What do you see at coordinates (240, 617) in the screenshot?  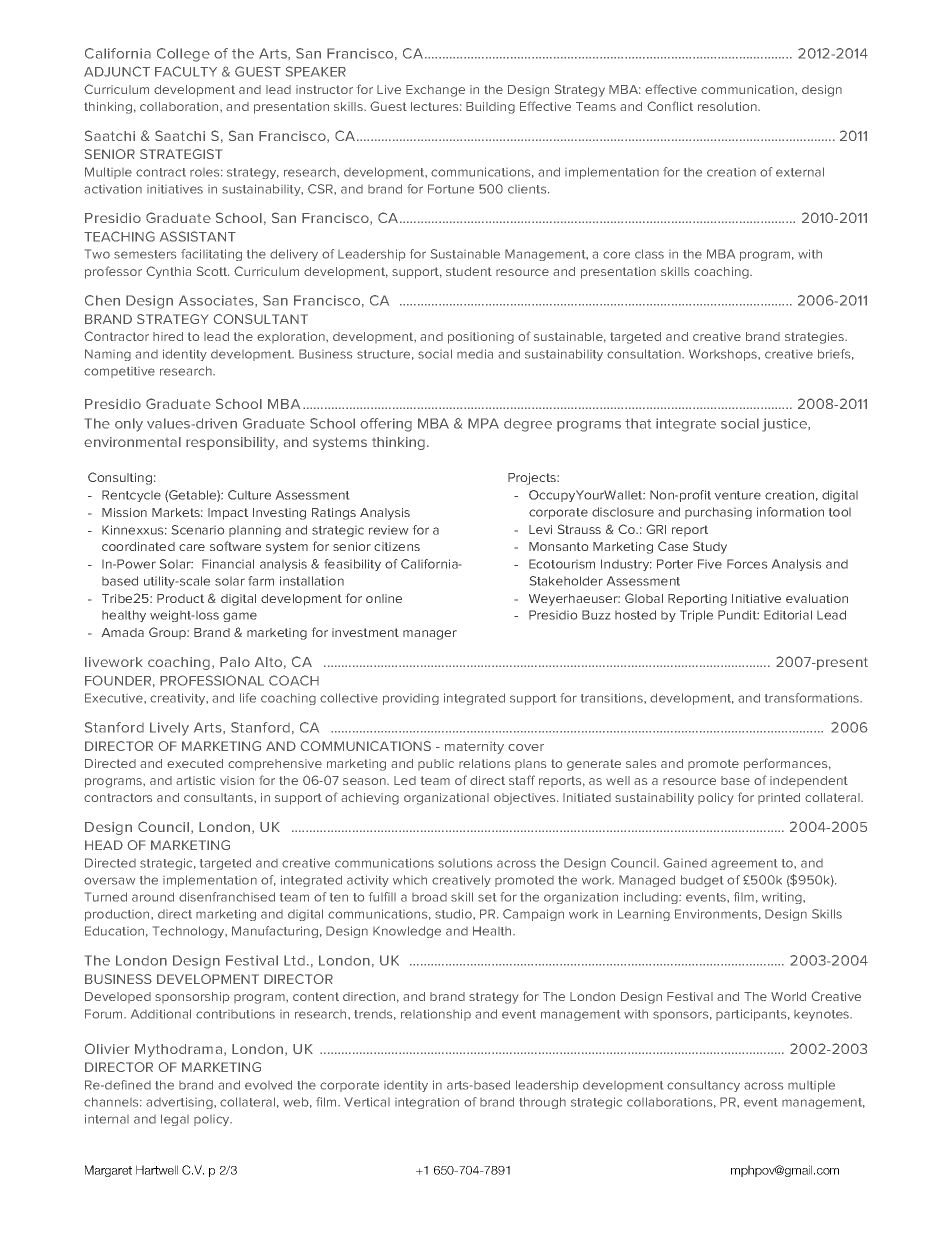 I see `game` at bounding box center [240, 617].
